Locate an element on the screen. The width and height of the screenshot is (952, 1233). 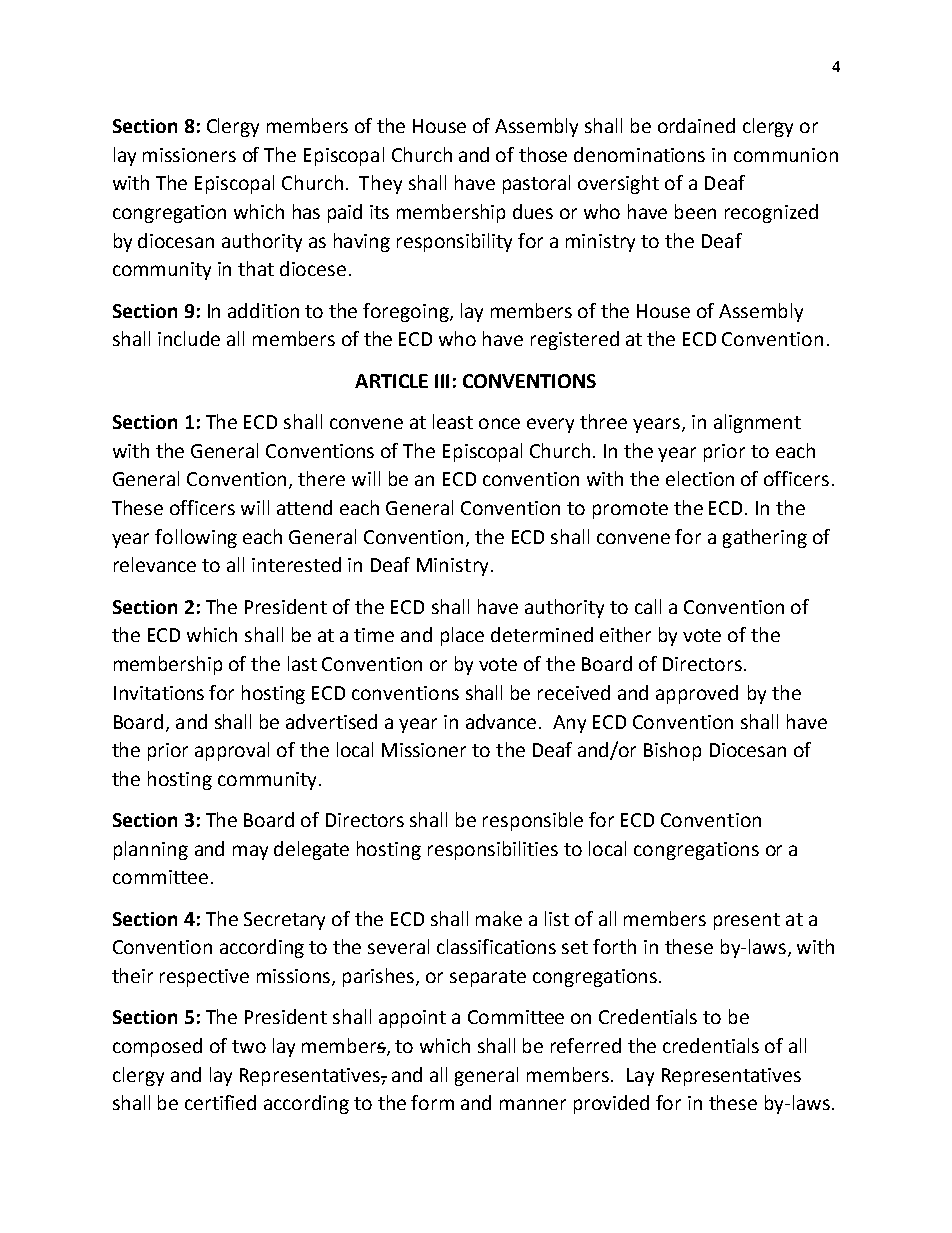
make is located at coordinates (499, 918).
